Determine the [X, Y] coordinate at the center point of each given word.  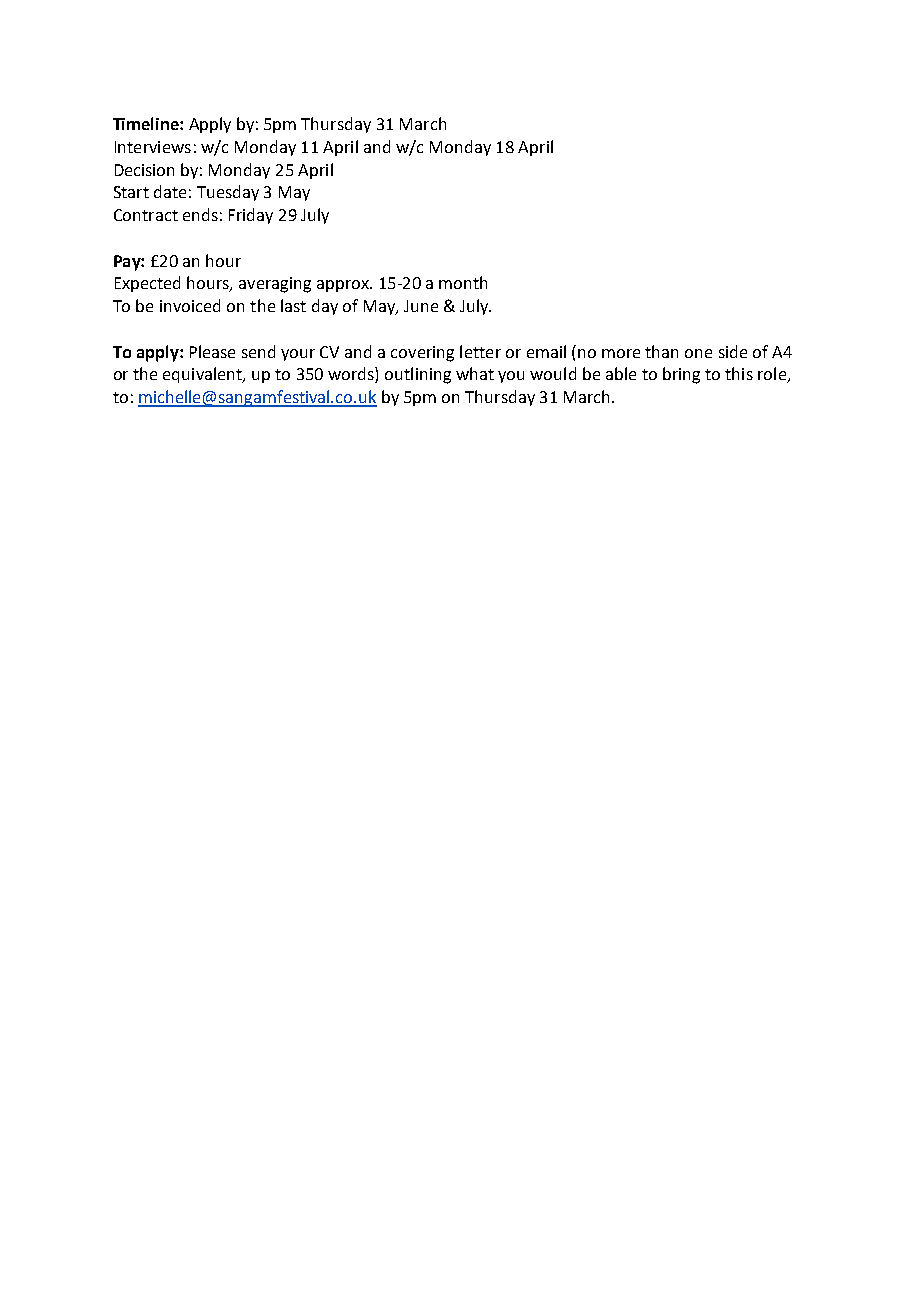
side [733, 351]
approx [344, 286]
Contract [146, 215]
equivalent [203, 375]
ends [200, 214]
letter [480, 351]
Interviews [153, 147]
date [170, 191]
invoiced [190, 305]
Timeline [147, 123]
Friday [251, 216]
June [421, 306]
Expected [147, 284]
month [463, 282]
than [661, 351]
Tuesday [228, 193]
